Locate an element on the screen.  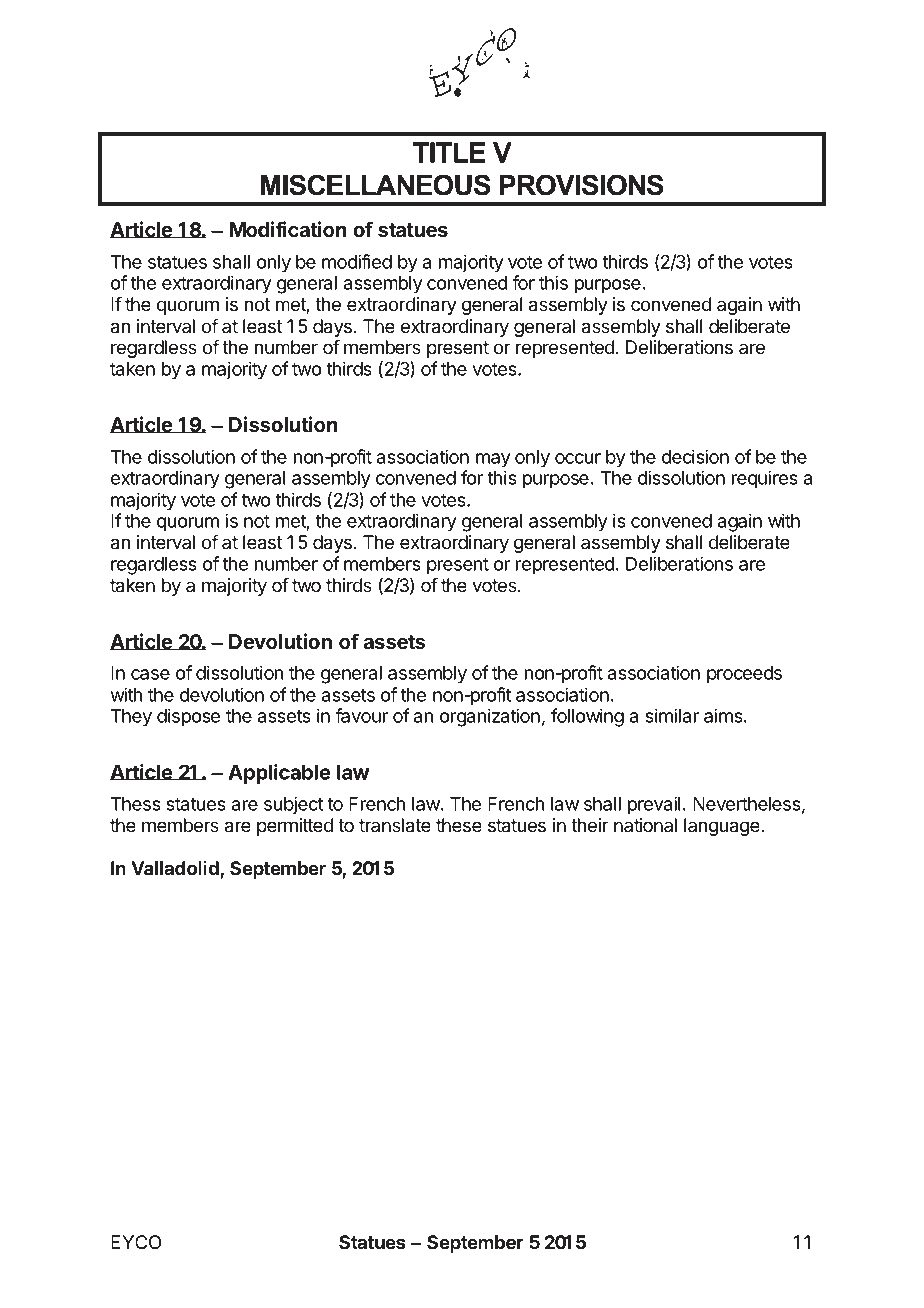
may is located at coordinates (493, 460).
